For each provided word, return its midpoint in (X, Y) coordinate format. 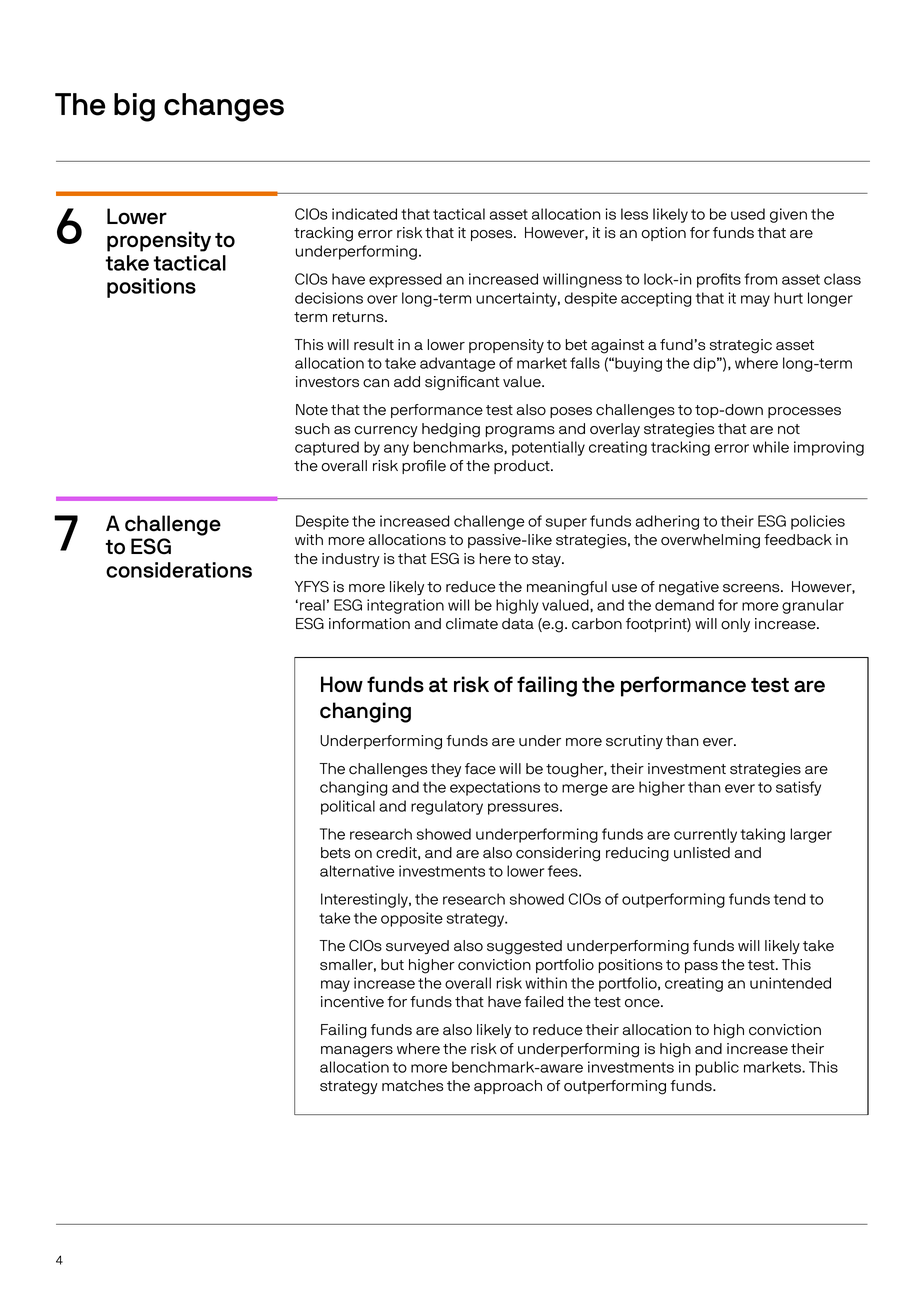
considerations (179, 570)
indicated (364, 214)
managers (357, 1052)
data (518, 624)
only (735, 625)
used (748, 214)
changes (224, 107)
